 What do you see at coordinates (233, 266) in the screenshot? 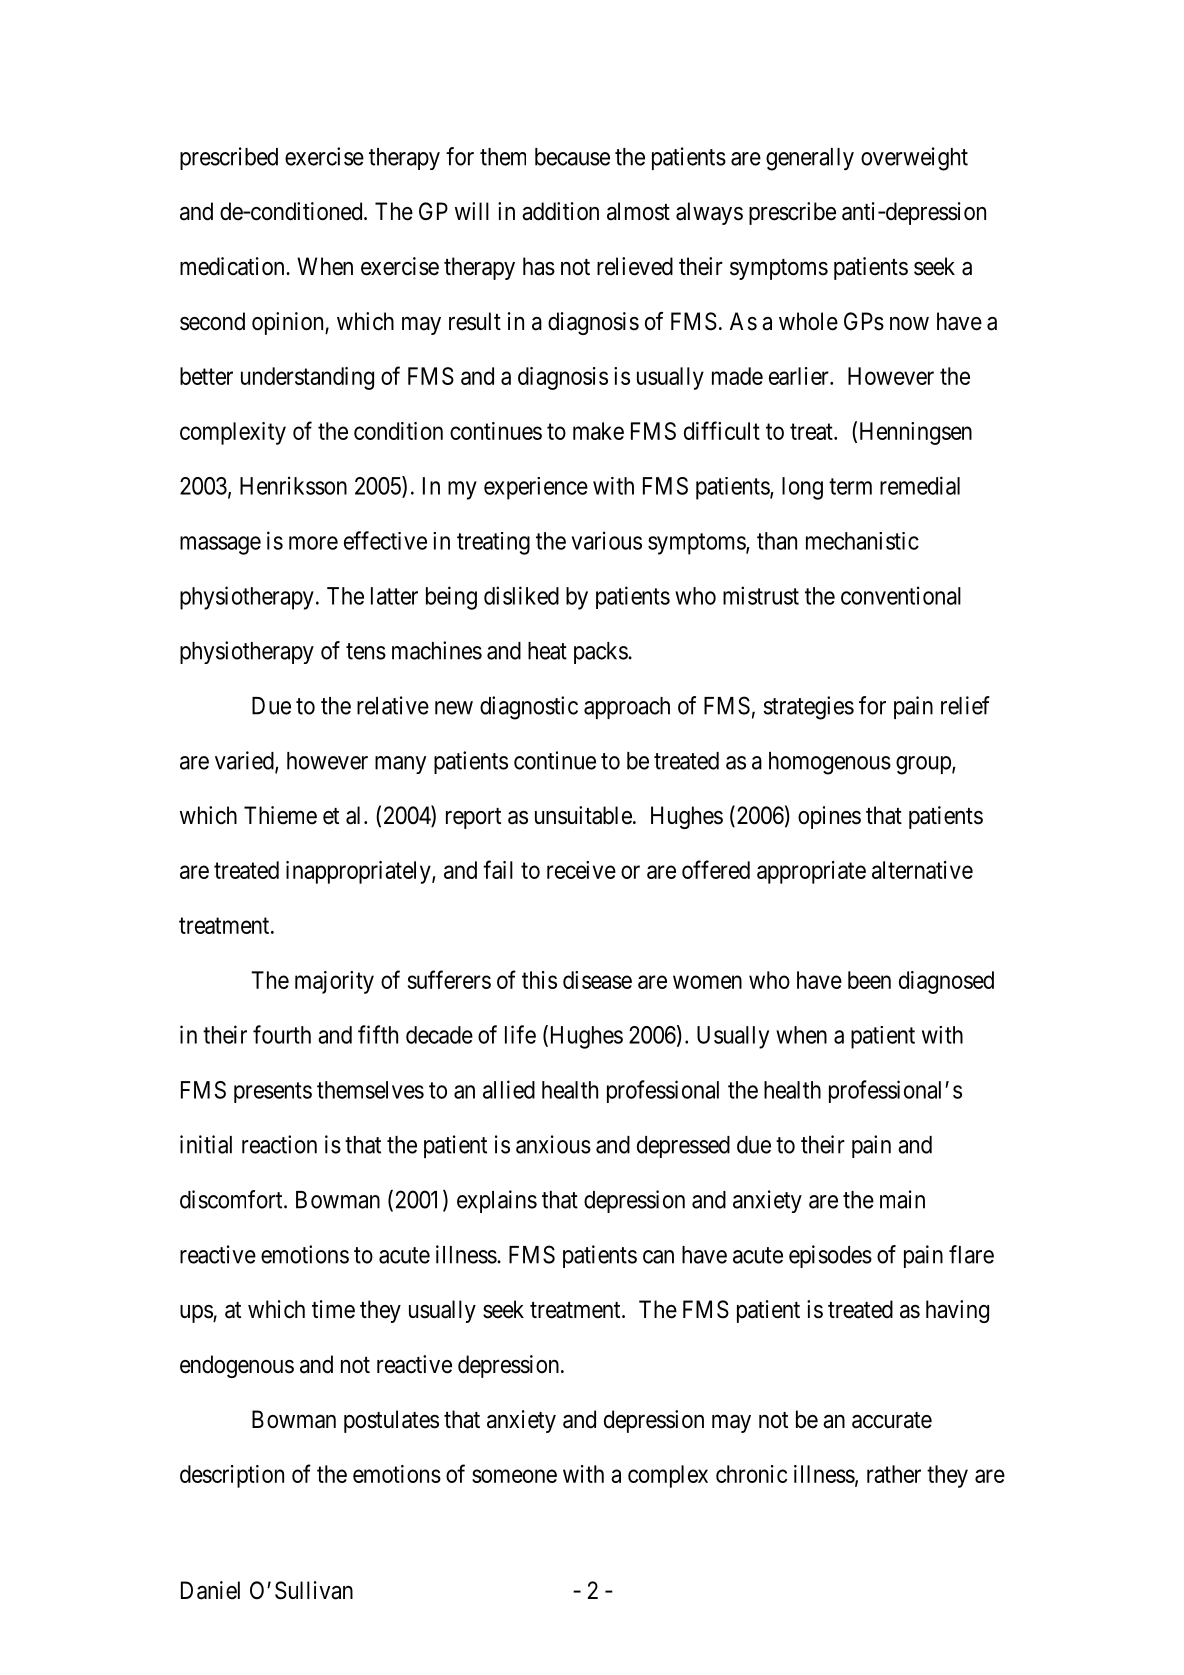
I see `medication` at bounding box center [233, 266].
